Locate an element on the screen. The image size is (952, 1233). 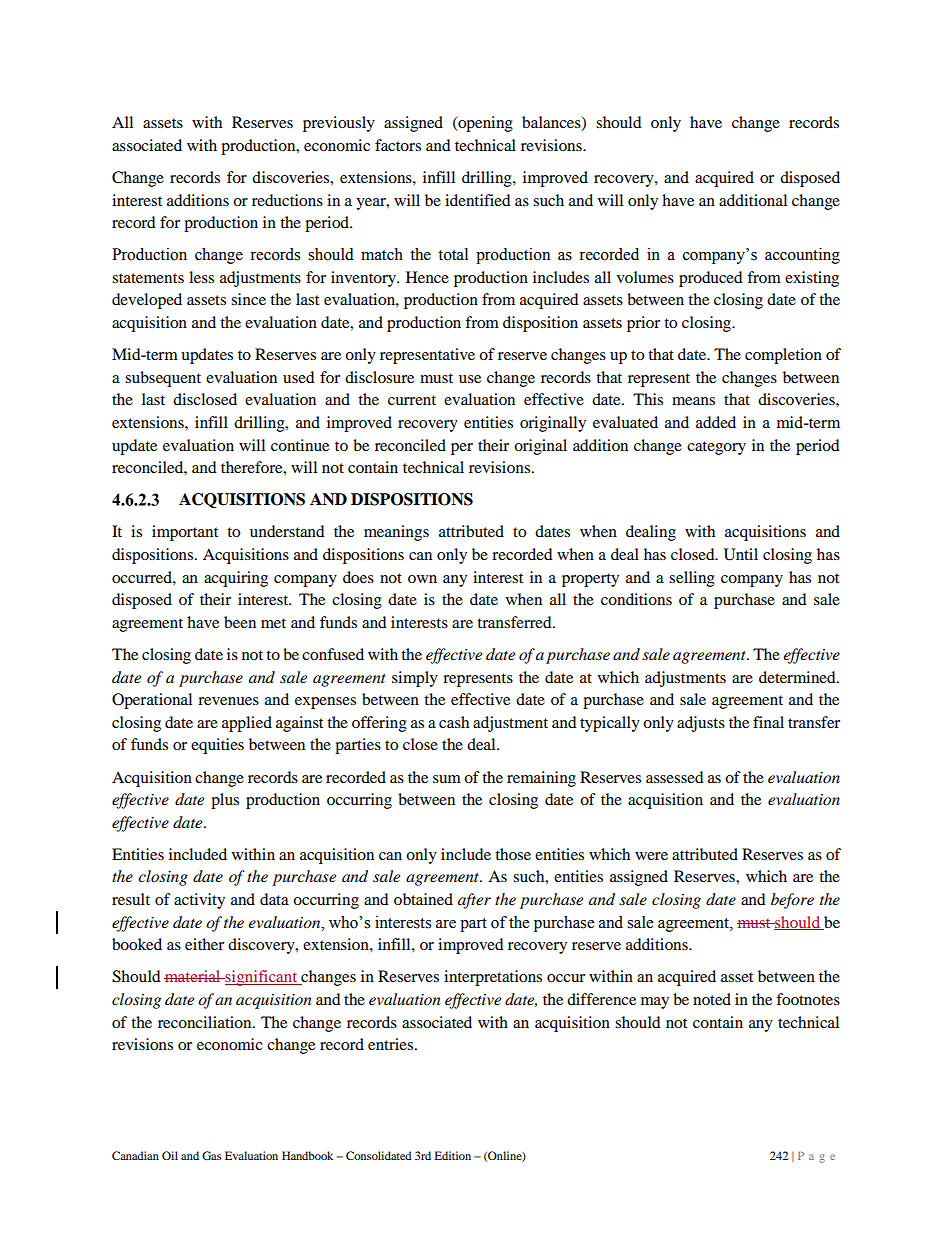
Edition is located at coordinates (453, 1155).
